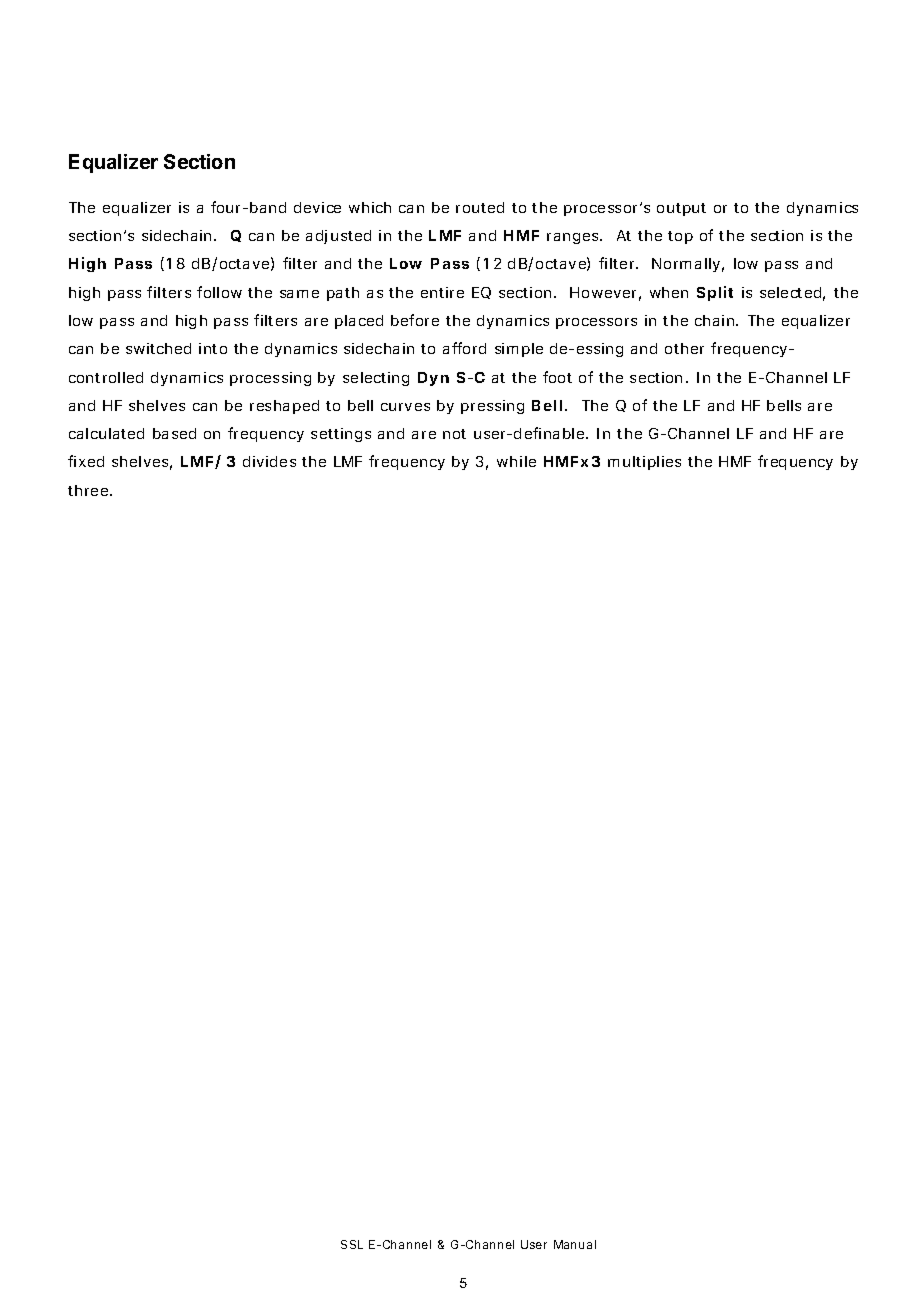 This page has height=1308, width=924. What do you see at coordinates (464, 348) in the page?
I see `afford` at bounding box center [464, 348].
